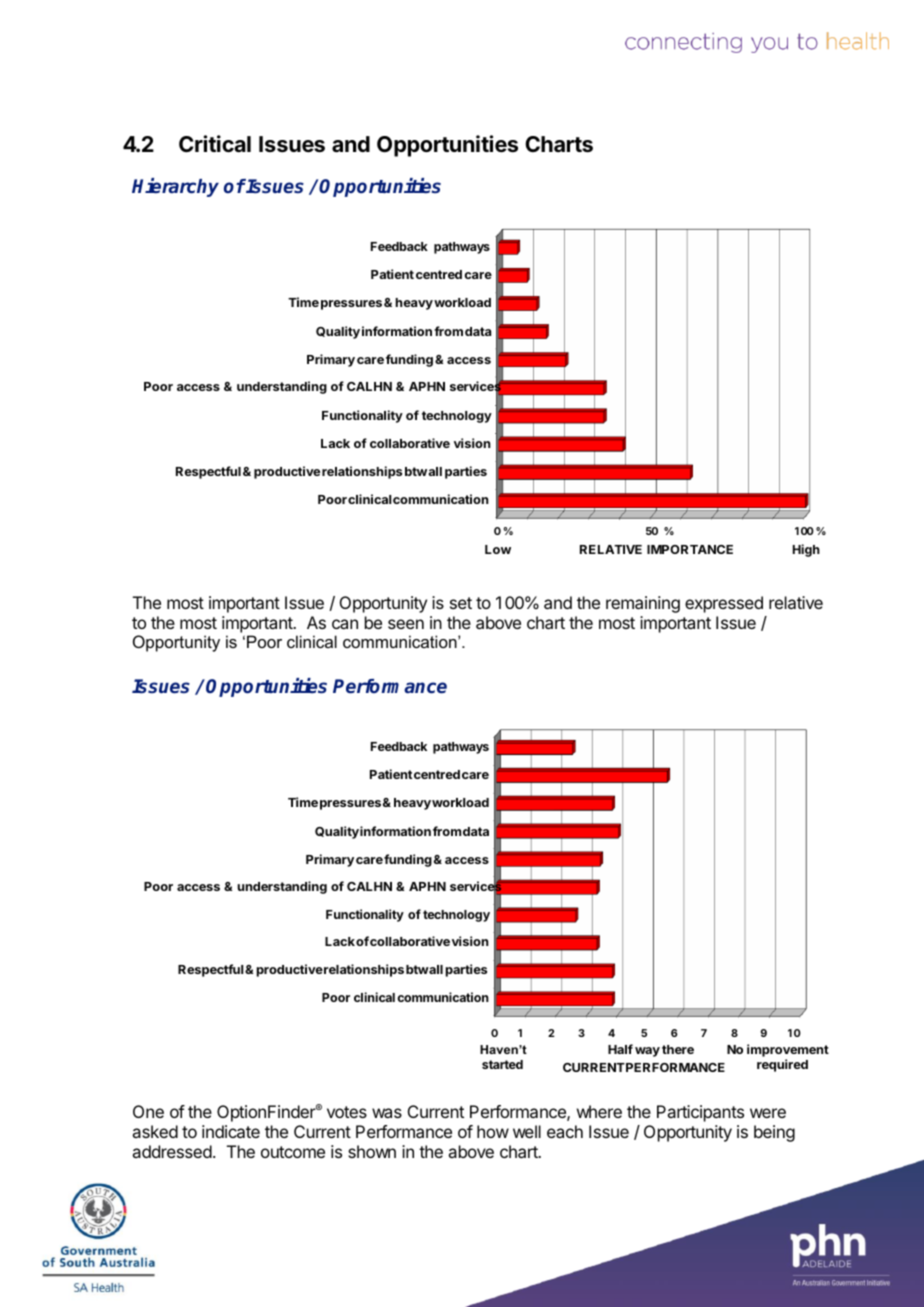 This screenshot has height=1307, width=924. I want to click on Low, so click(498, 549).
